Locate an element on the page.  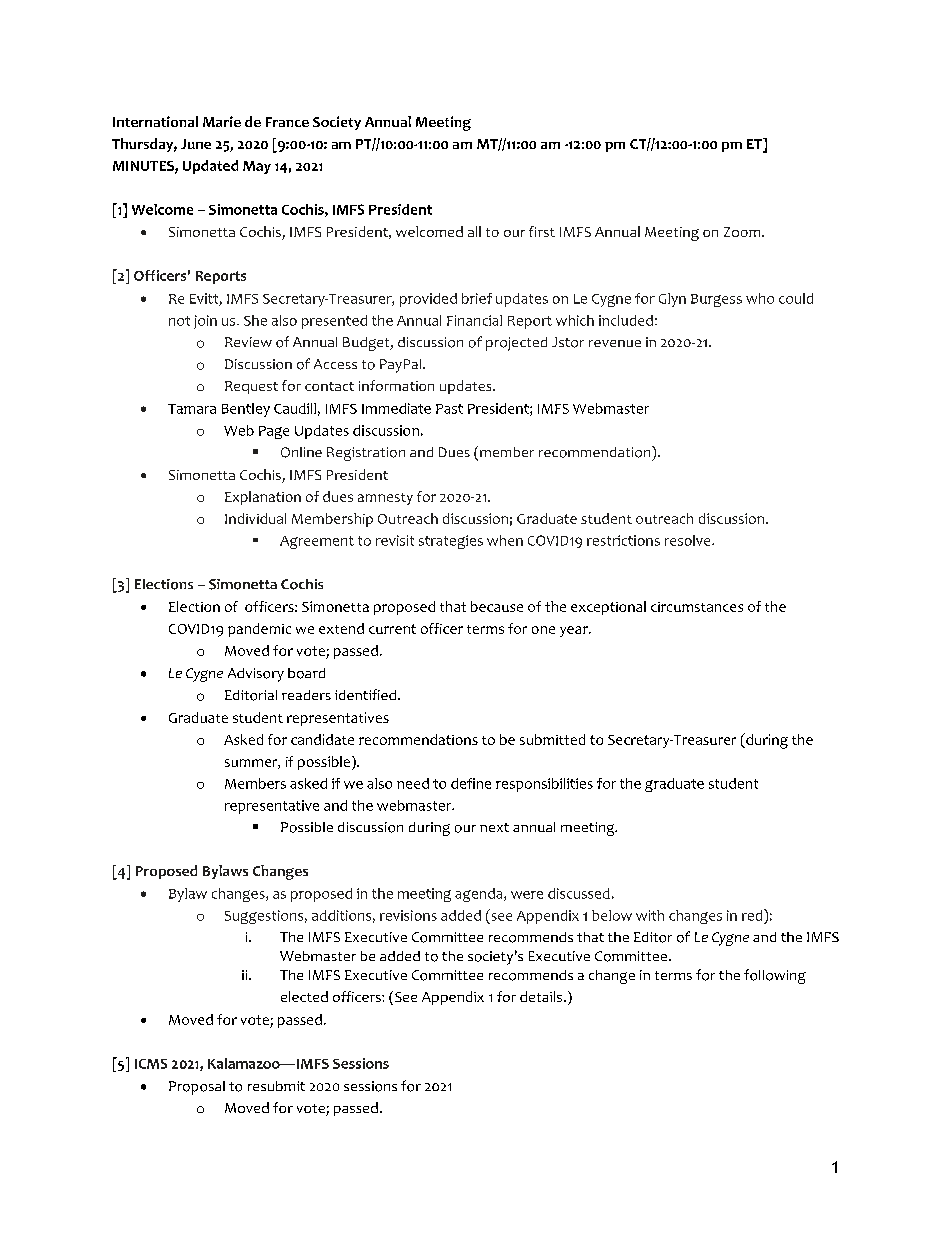
Updated is located at coordinates (210, 167).
